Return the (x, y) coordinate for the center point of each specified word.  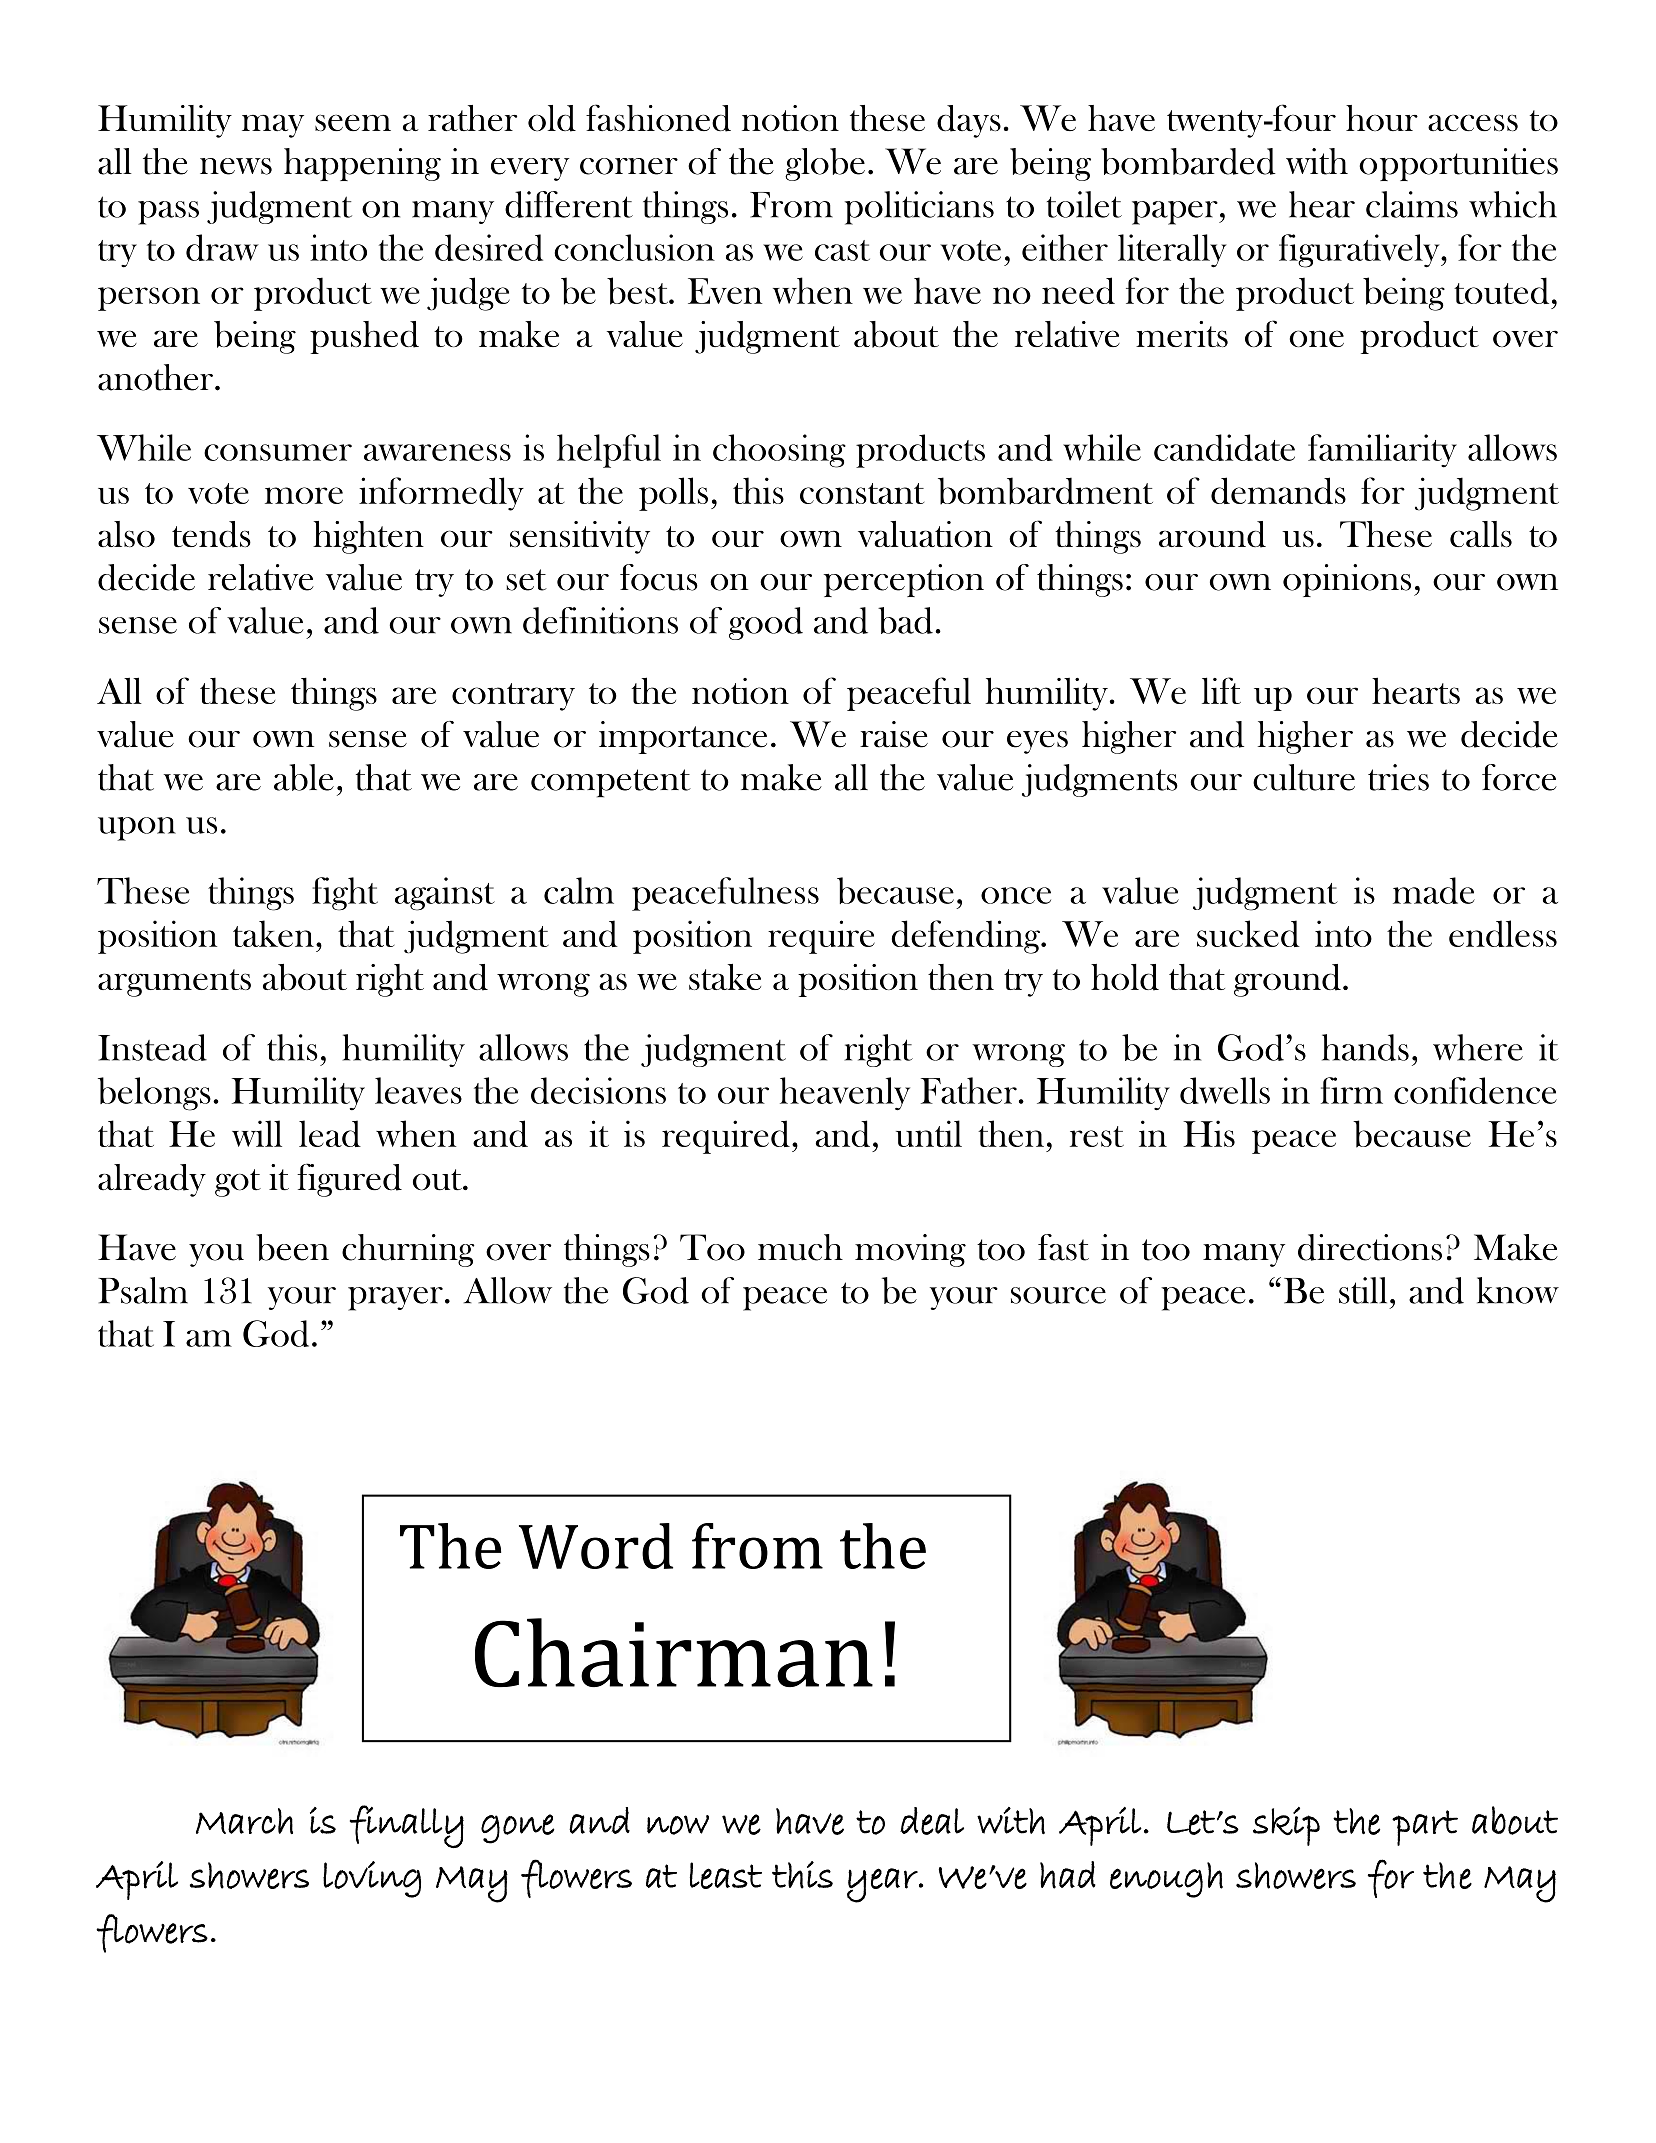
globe (825, 164)
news (236, 166)
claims (1412, 204)
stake (725, 977)
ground (1287, 980)
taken (273, 933)
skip (1286, 1826)
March (244, 1821)
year (883, 1885)
